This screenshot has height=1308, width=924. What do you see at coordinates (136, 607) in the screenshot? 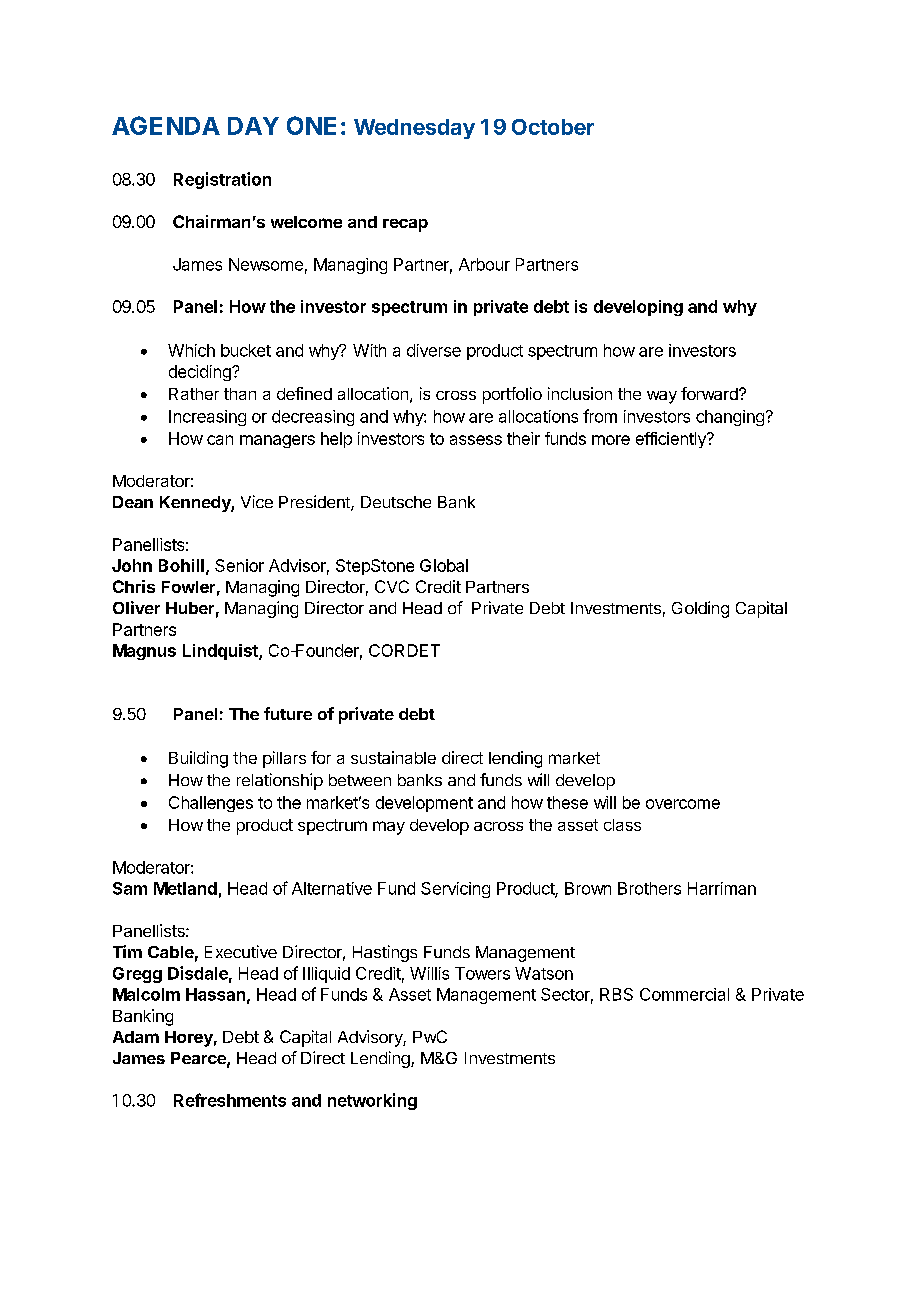
I see `Oliver` at bounding box center [136, 607].
